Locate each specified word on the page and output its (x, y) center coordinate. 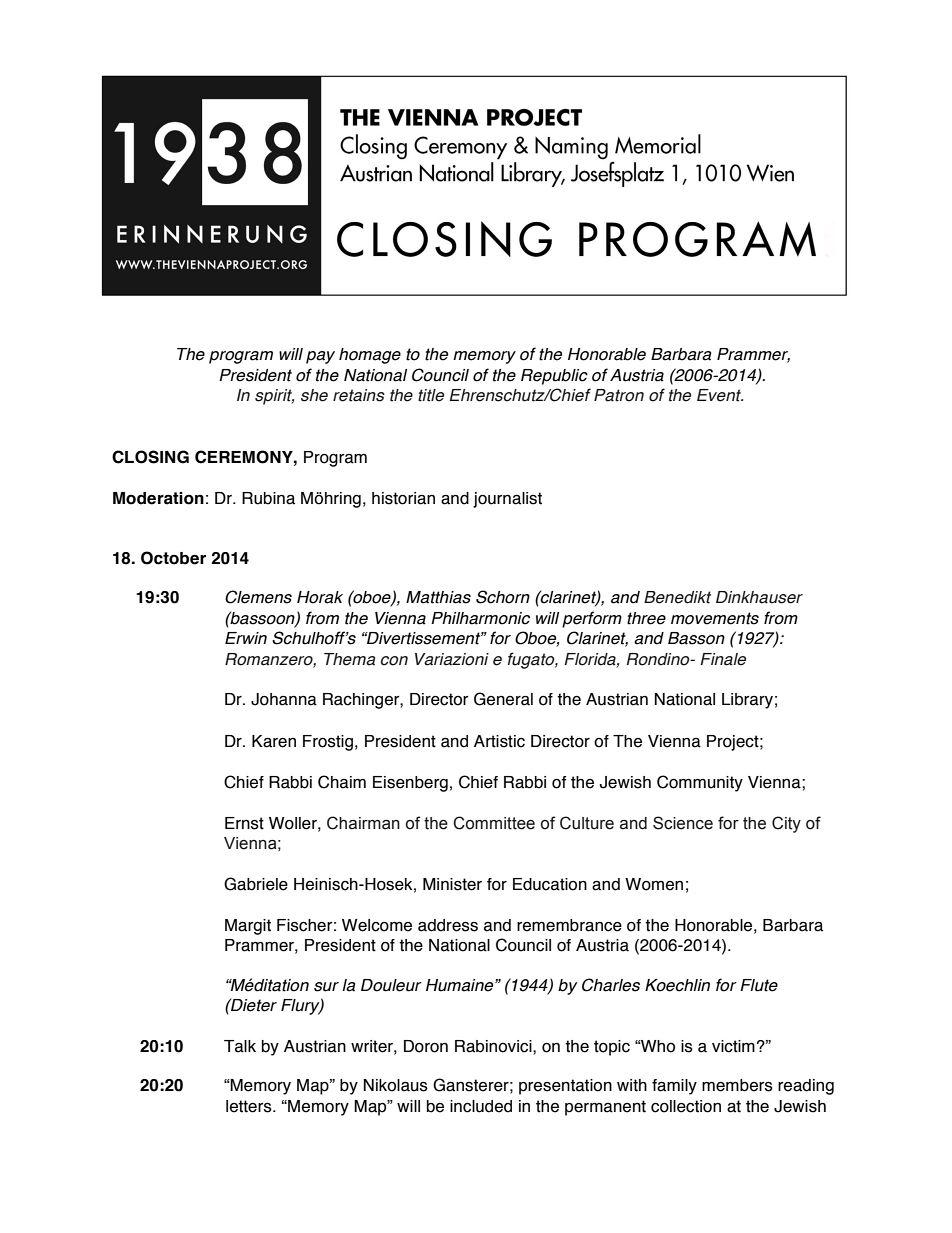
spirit (274, 397)
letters (250, 1106)
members (737, 1085)
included (481, 1106)
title (431, 395)
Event (720, 395)
